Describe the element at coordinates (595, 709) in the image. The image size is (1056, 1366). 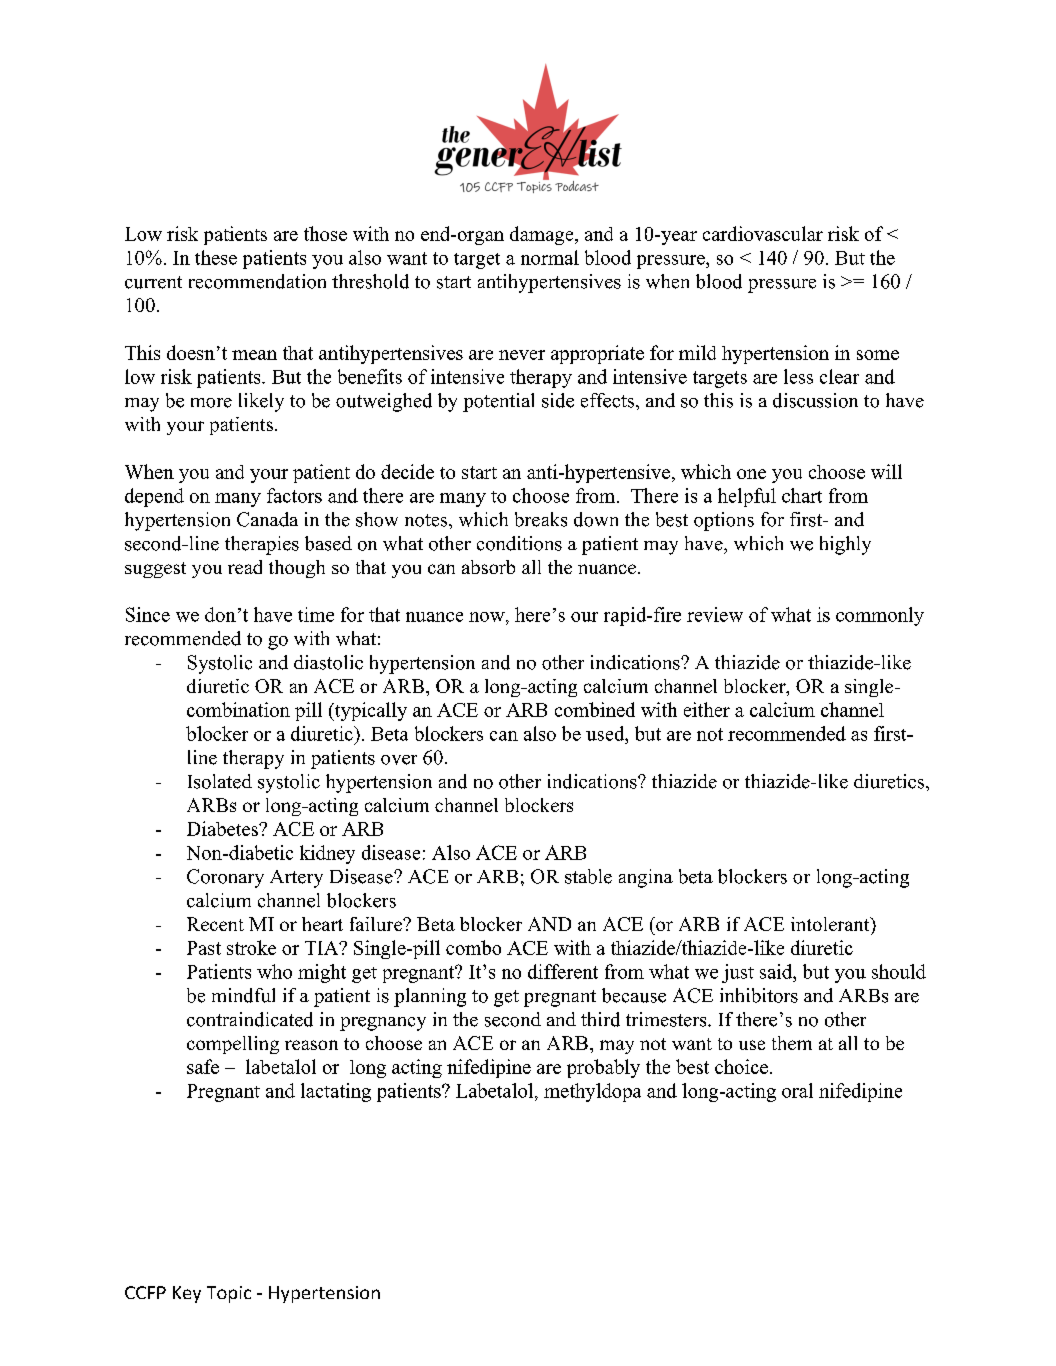
I see `combined` at that location.
